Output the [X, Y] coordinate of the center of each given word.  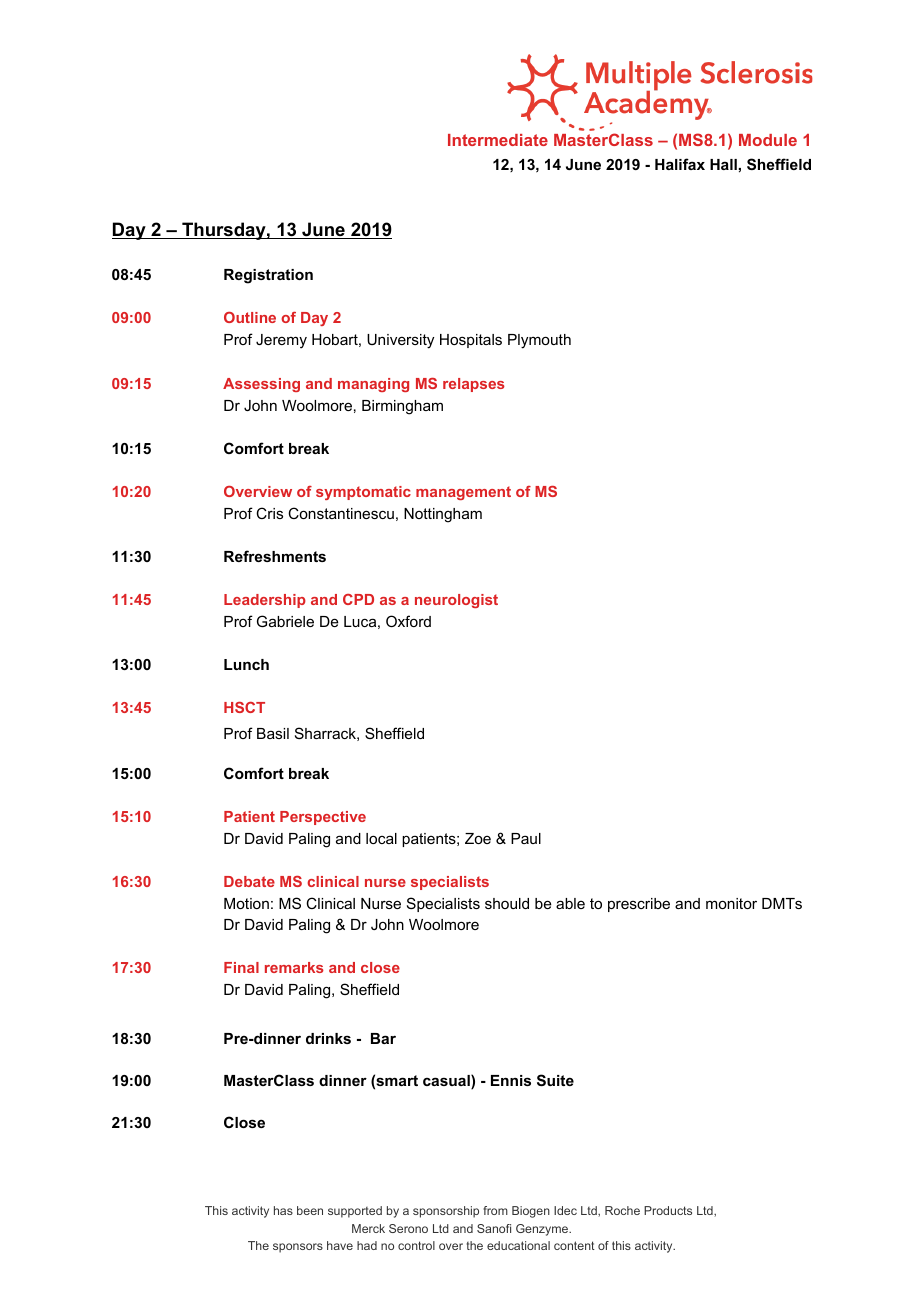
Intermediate [498, 140]
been [310, 1210]
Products [668, 1210]
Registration [268, 276]
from [495, 1210]
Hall [723, 164]
